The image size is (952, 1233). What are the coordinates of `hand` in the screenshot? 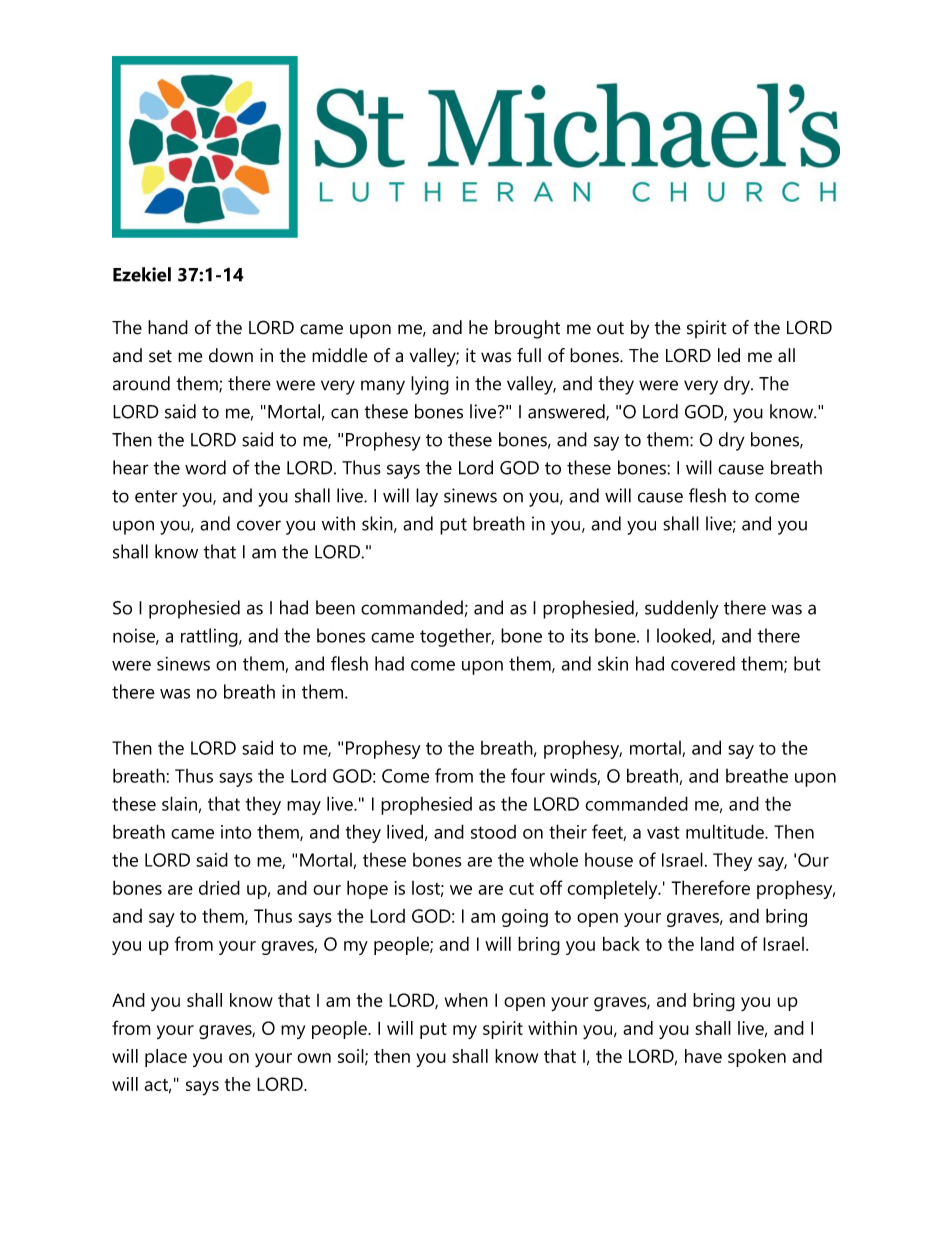 It's located at (168, 327).
